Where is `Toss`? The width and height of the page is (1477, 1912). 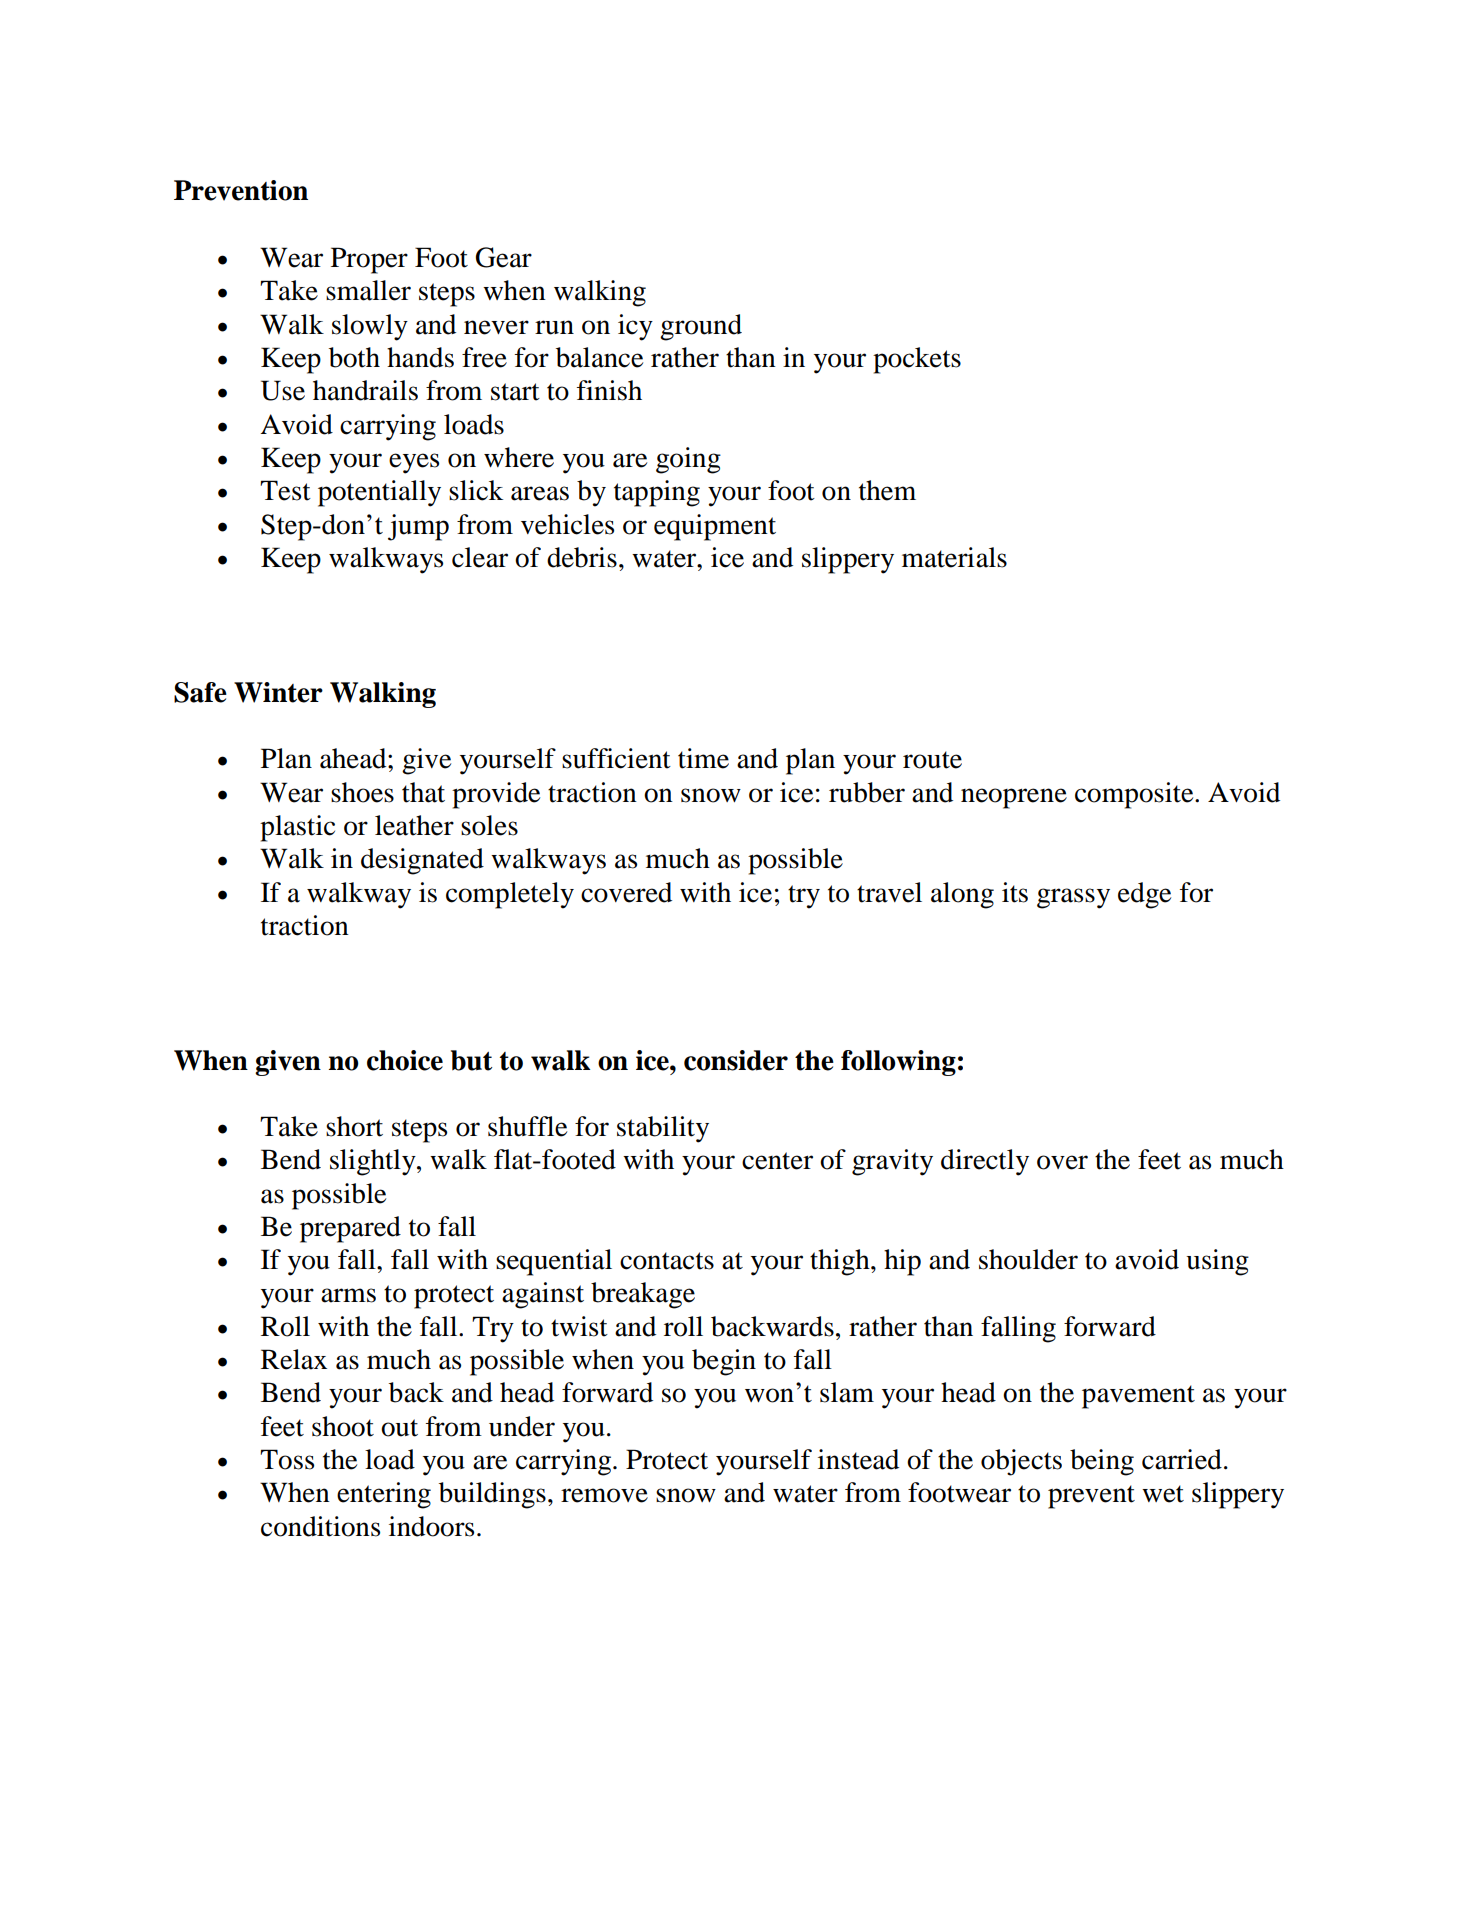 Toss is located at coordinates (287, 1459).
